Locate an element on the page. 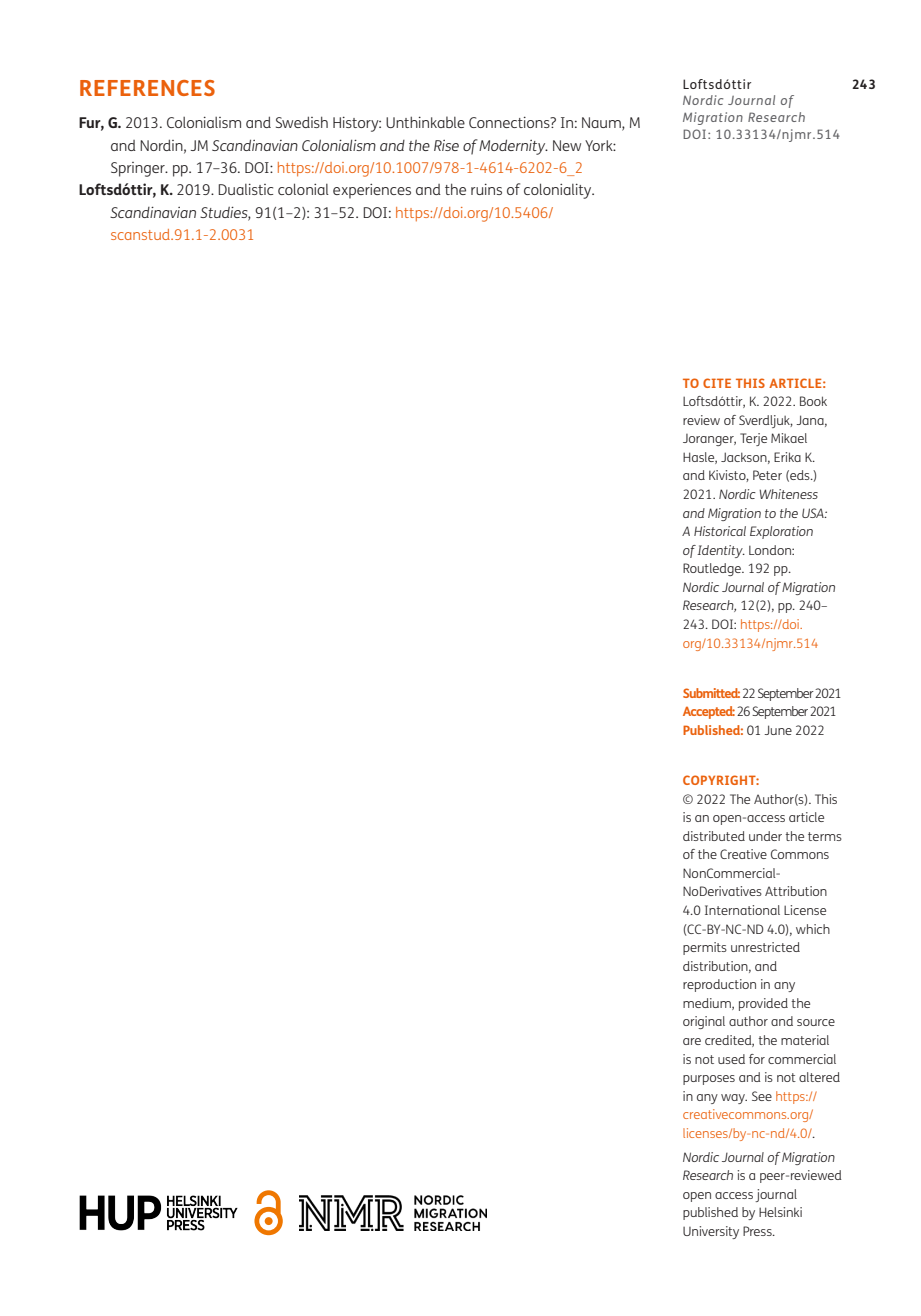  Helsinki is located at coordinates (780, 1212).
